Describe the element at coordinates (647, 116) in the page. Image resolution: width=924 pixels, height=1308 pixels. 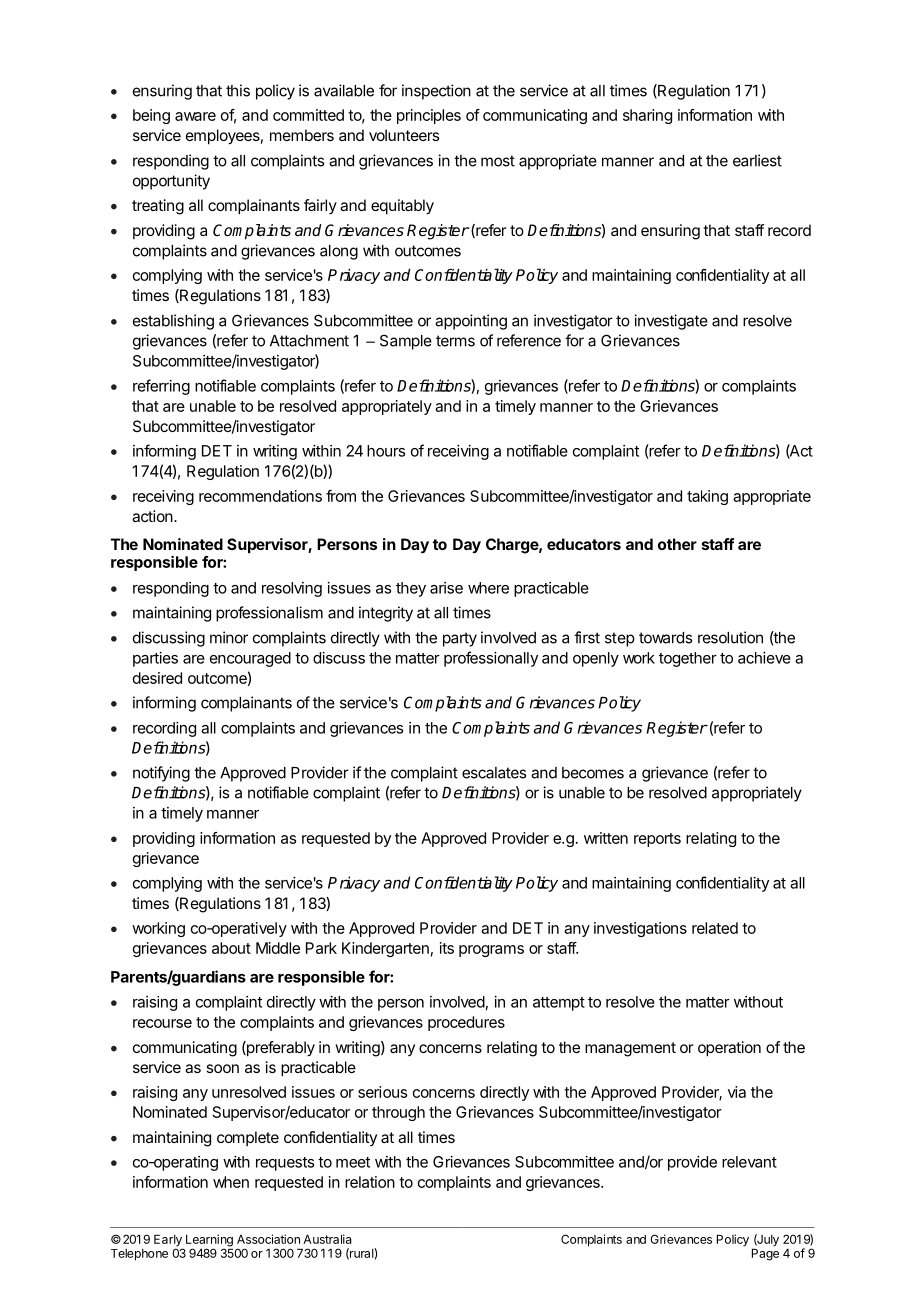
I see `sharing` at that location.
